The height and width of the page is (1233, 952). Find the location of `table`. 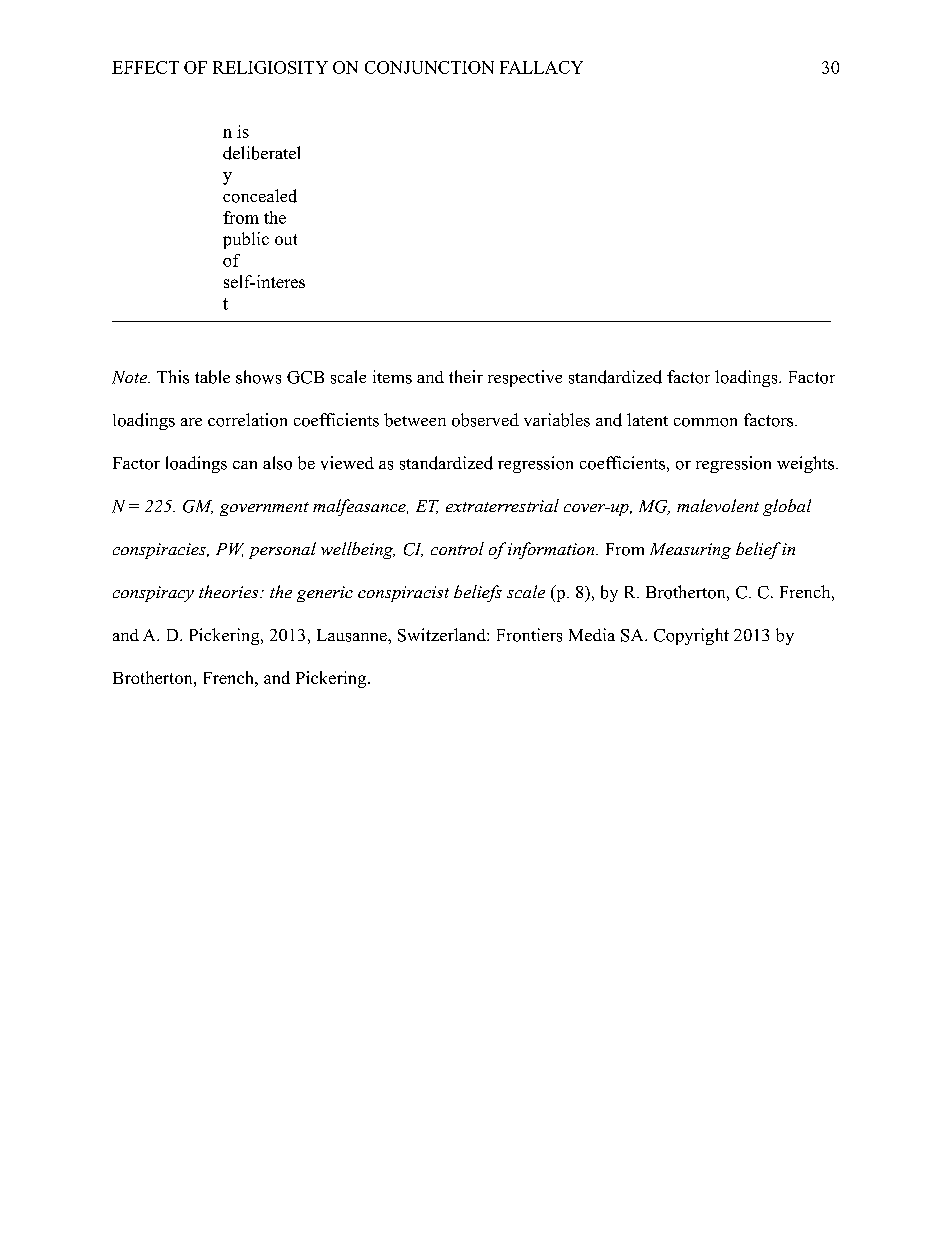

table is located at coordinates (212, 377).
